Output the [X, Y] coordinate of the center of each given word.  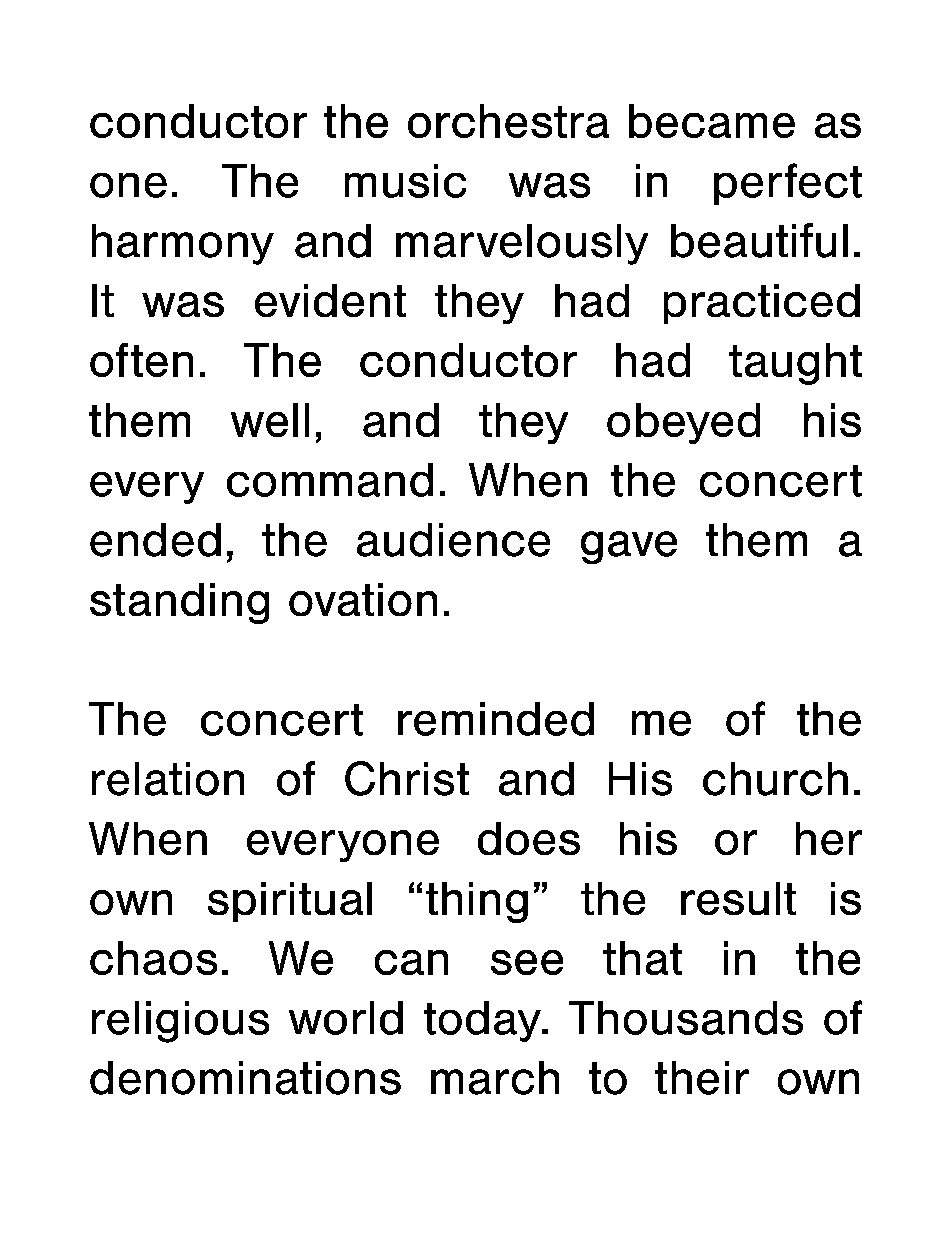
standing [179, 603]
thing [477, 902]
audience [453, 540]
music [405, 181]
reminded [496, 719]
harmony [183, 244]
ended [155, 540]
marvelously [522, 244]
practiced [762, 304]
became [712, 121]
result [738, 898]
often [141, 360]
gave [629, 547]
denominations [245, 1078]
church [775, 779]
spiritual [290, 902]
